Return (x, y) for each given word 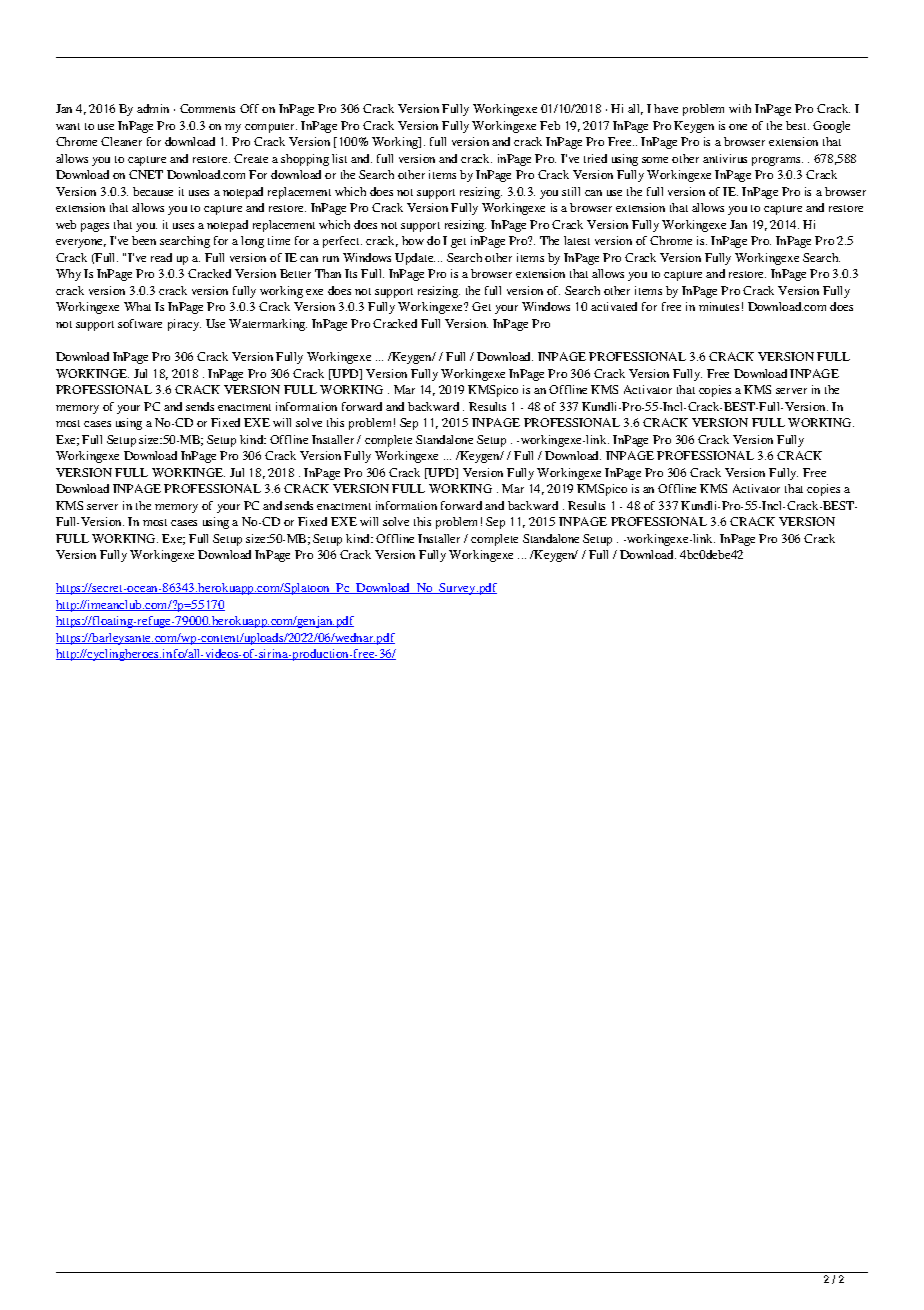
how (413, 240)
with (740, 108)
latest (577, 240)
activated (614, 306)
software (140, 323)
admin (153, 108)
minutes (719, 306)
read (161, 257)
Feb (550, 125)
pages (95, 227)
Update (415, 259)
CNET (146, 174)
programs (777, 161)
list (339, 158)
